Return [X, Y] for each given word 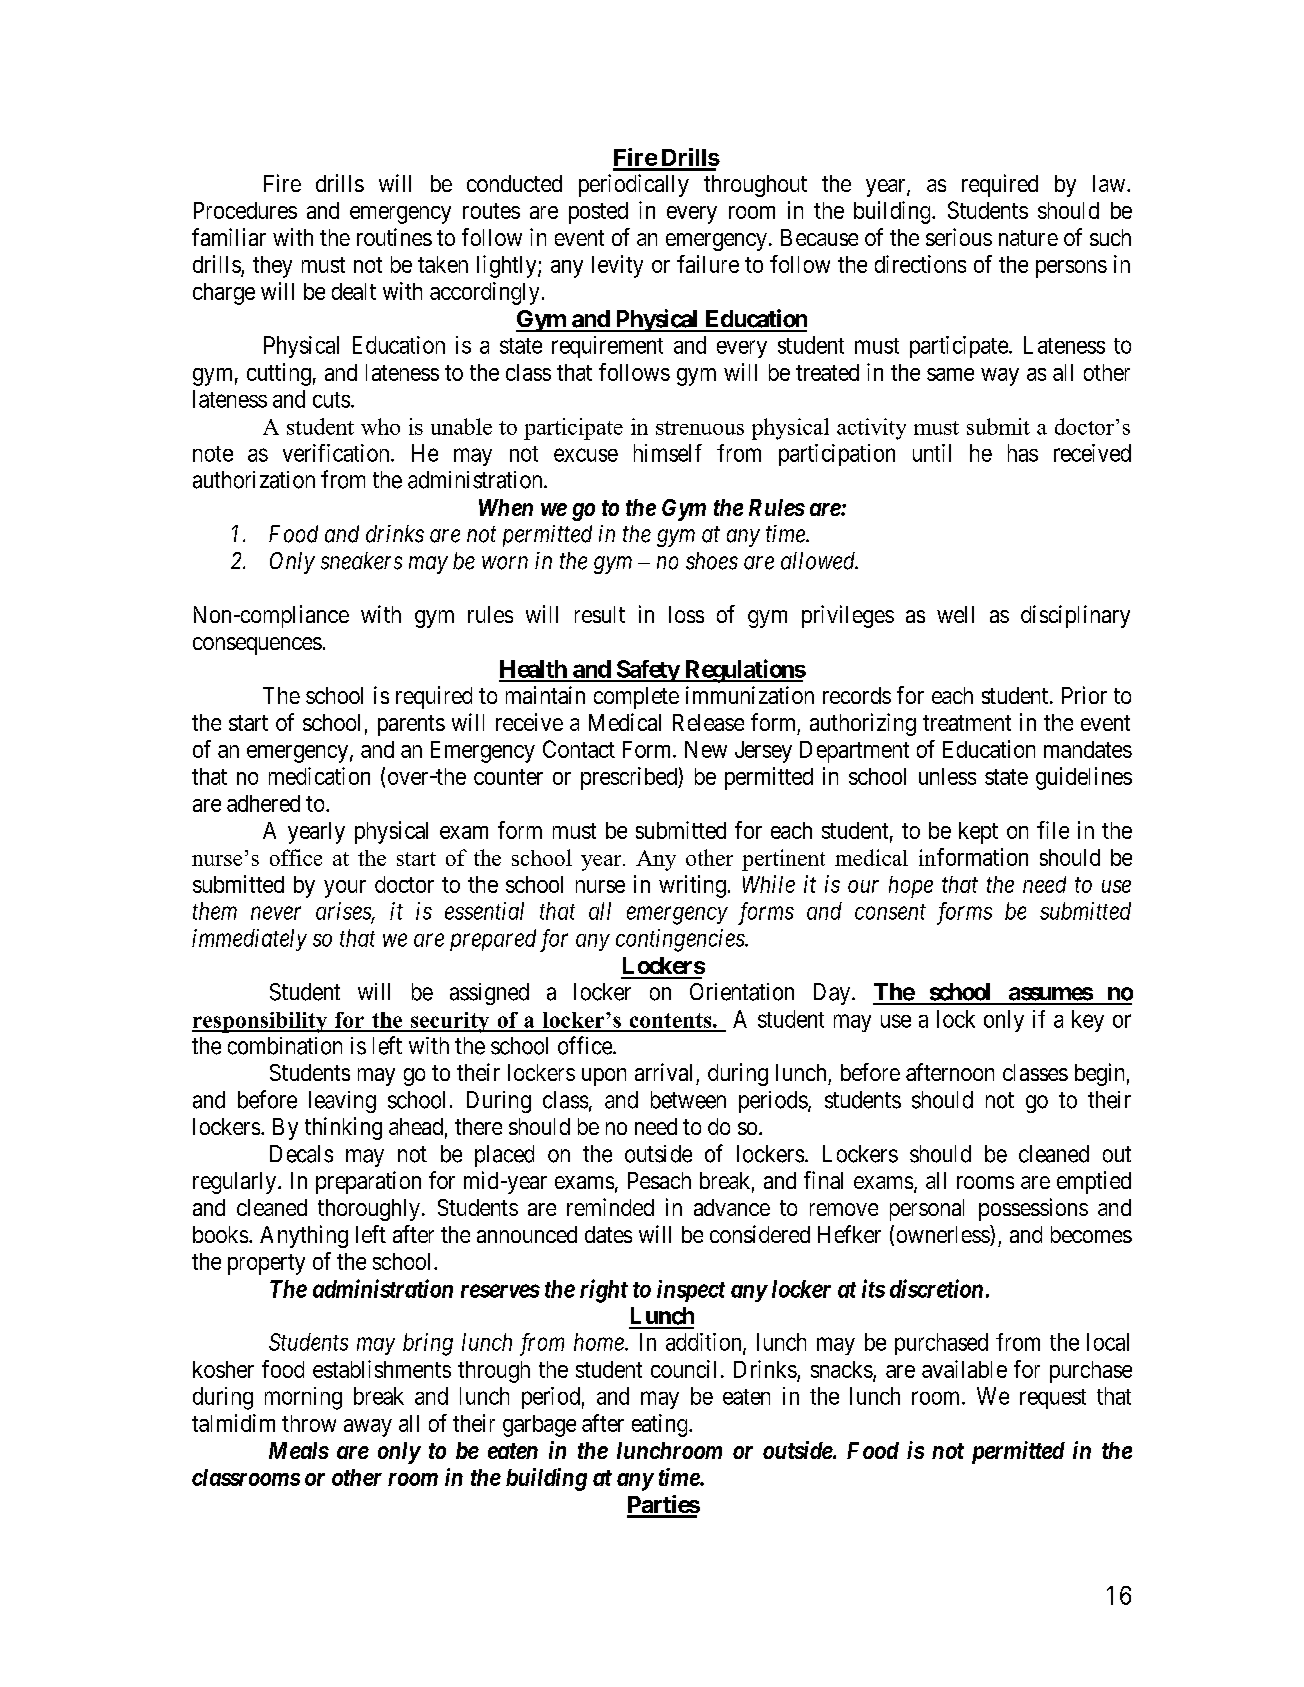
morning [303, 1398]
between [688, 1100]
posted [598, 213]
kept [978, 833]
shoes [712, 561]
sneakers [361, 561]
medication [319, 776]
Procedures [245, 210]
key [1088, 1021]
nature [1028, 238]
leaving [342, 1102]
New [706, 749]
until [932, 453]
